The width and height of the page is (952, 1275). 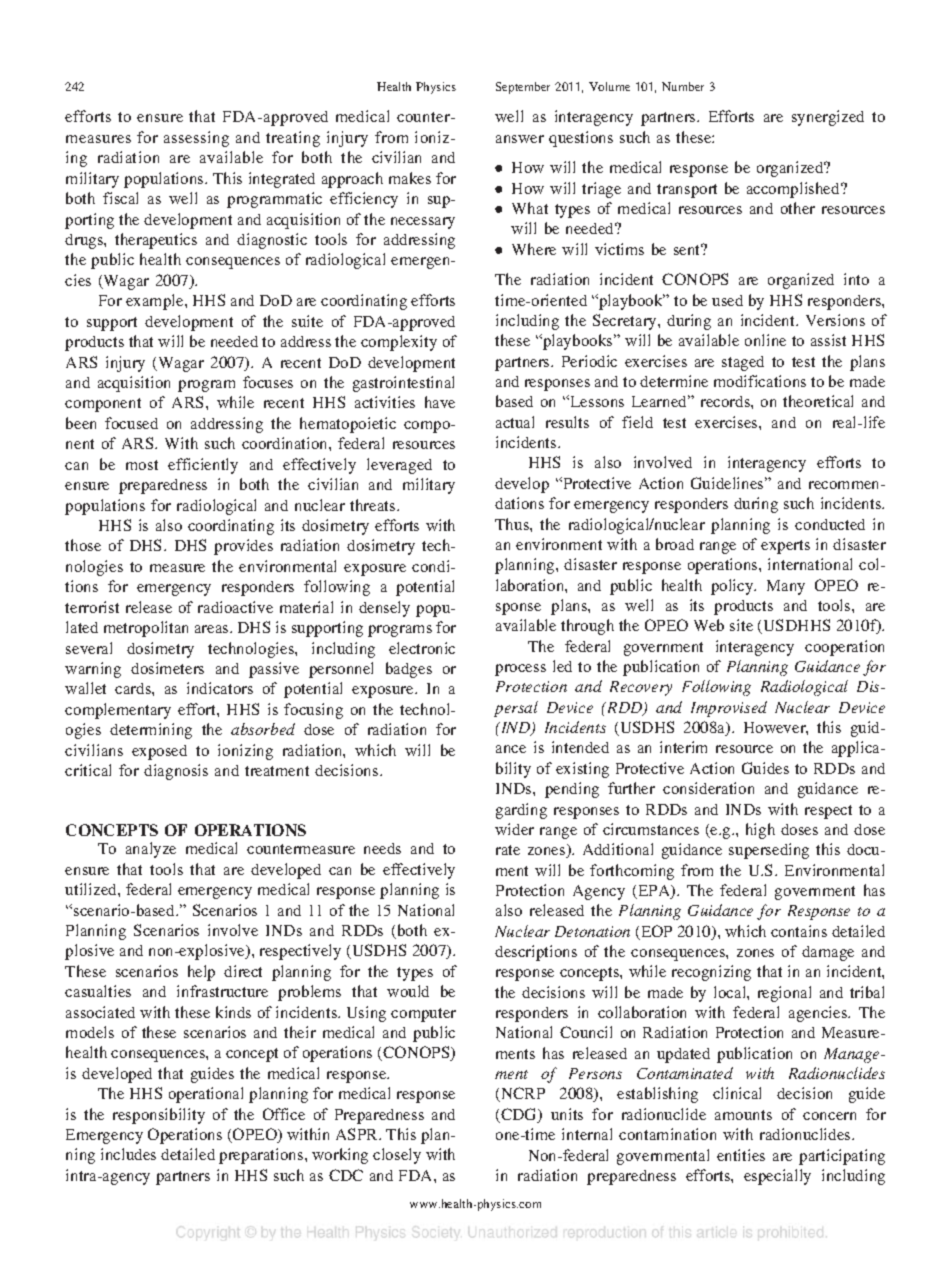 What do you see at coordinates (203, 466) in the page?
I see `efficiently` at bounding box center [203, 466].
